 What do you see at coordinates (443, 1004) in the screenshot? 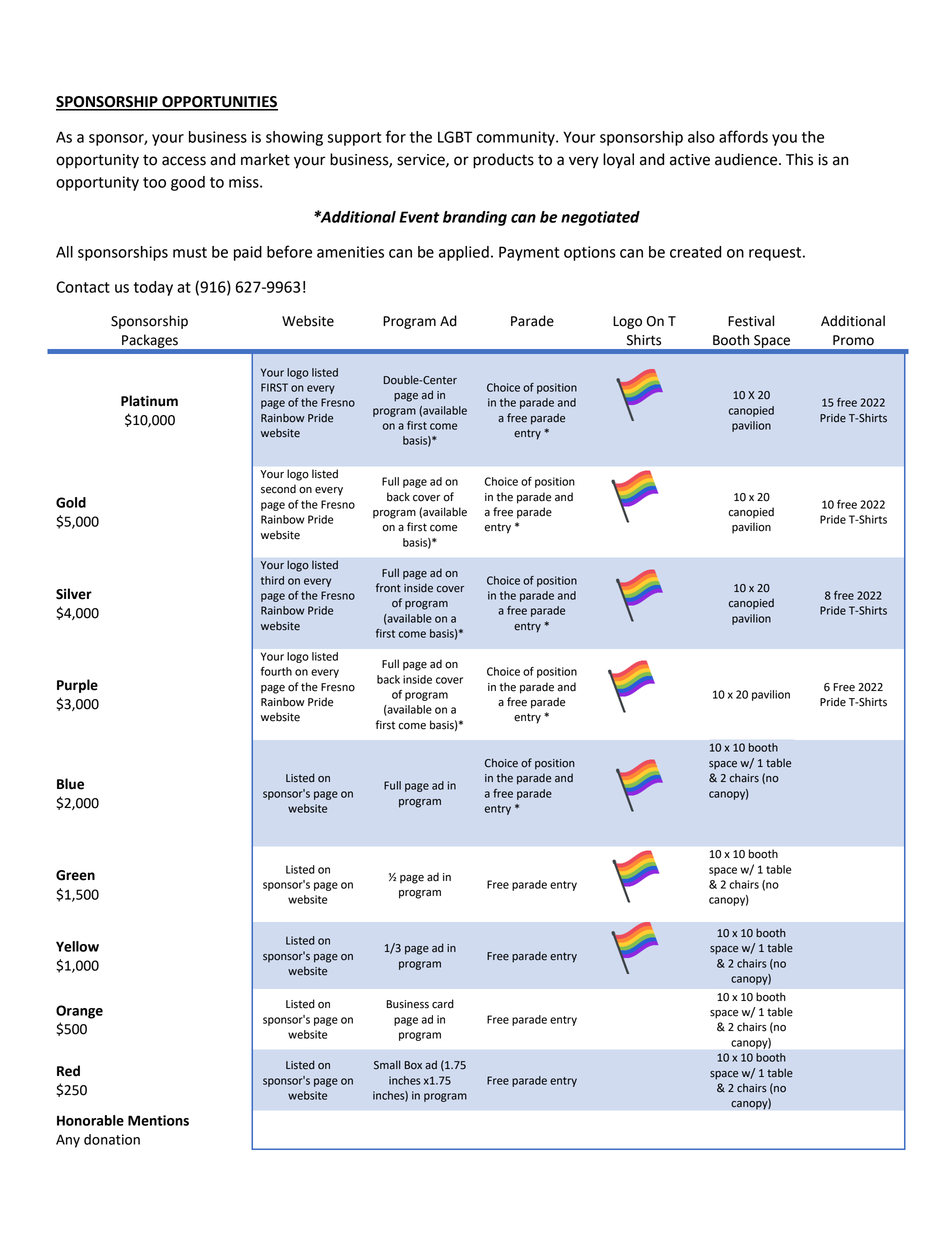
I see `card` at bounding box center [443, 1004].
